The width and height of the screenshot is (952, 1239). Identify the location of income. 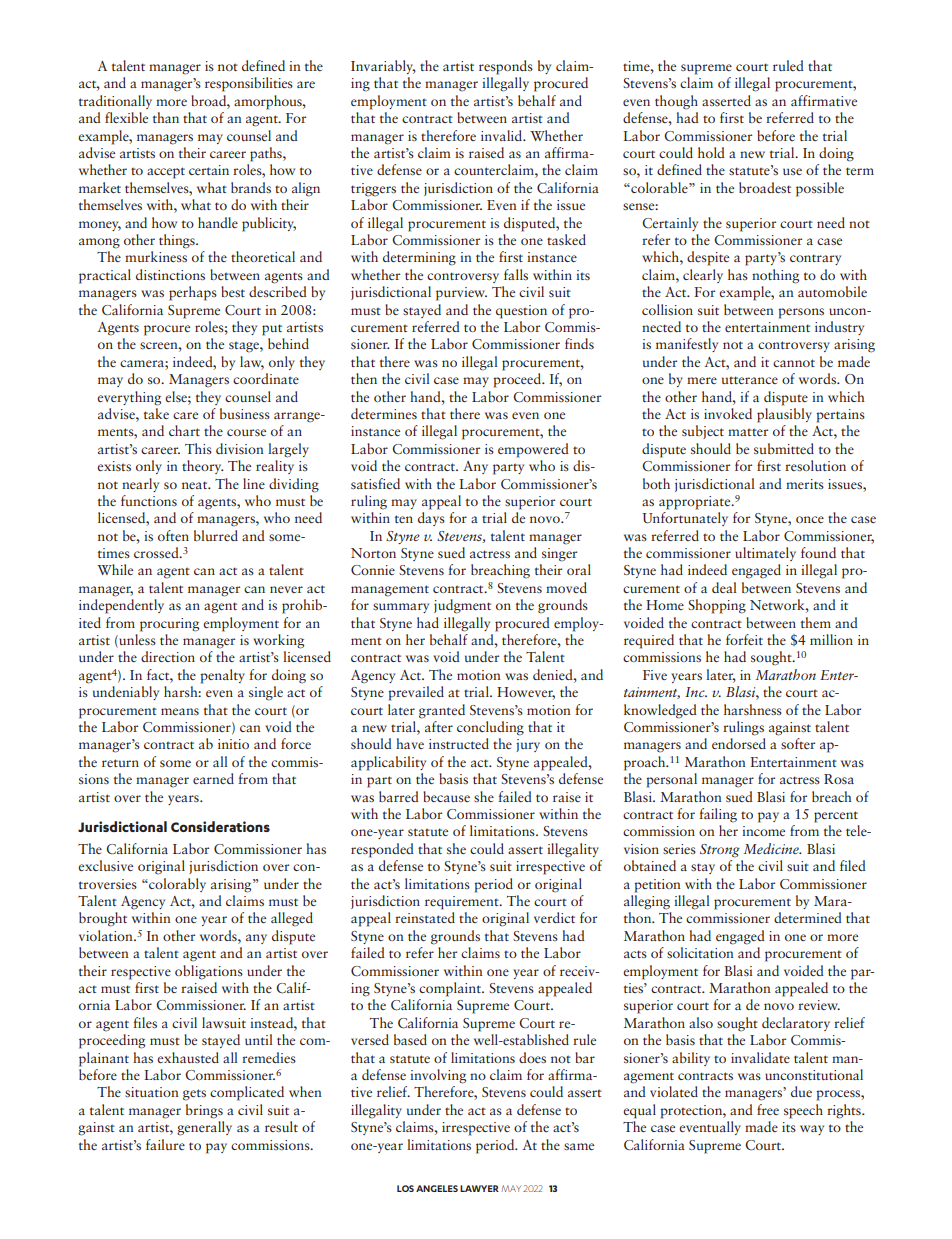
(763, 831).
